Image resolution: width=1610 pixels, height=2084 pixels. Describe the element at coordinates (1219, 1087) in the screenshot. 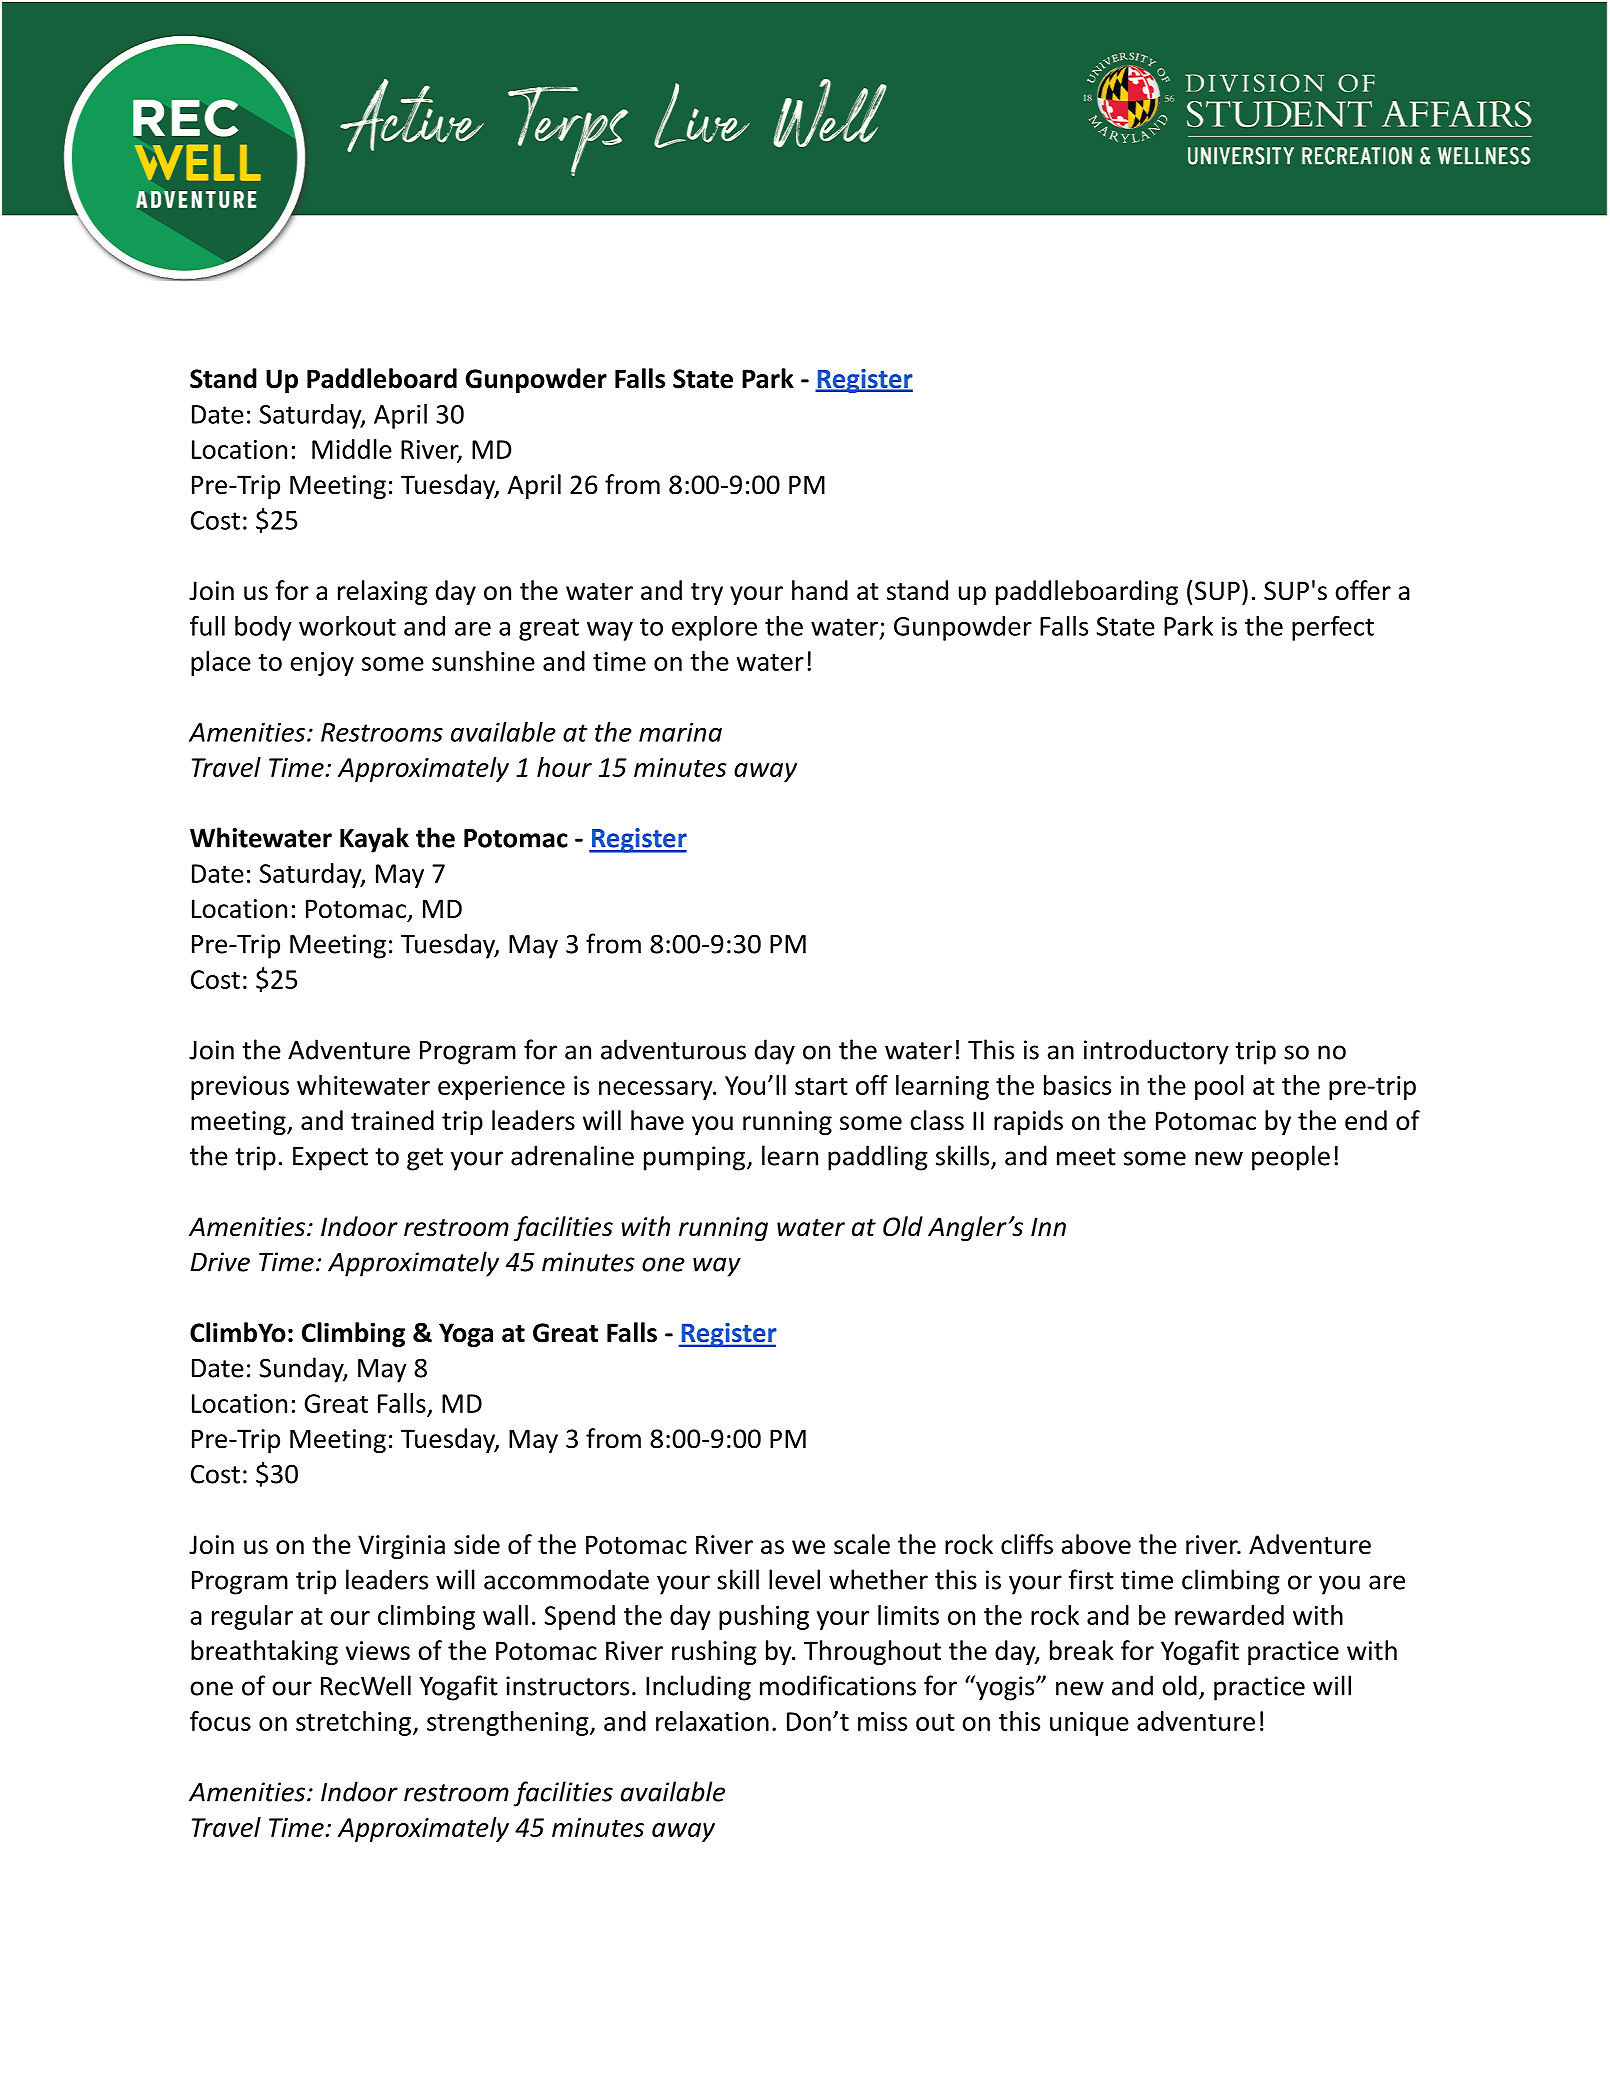

I see `pool` at that location.
